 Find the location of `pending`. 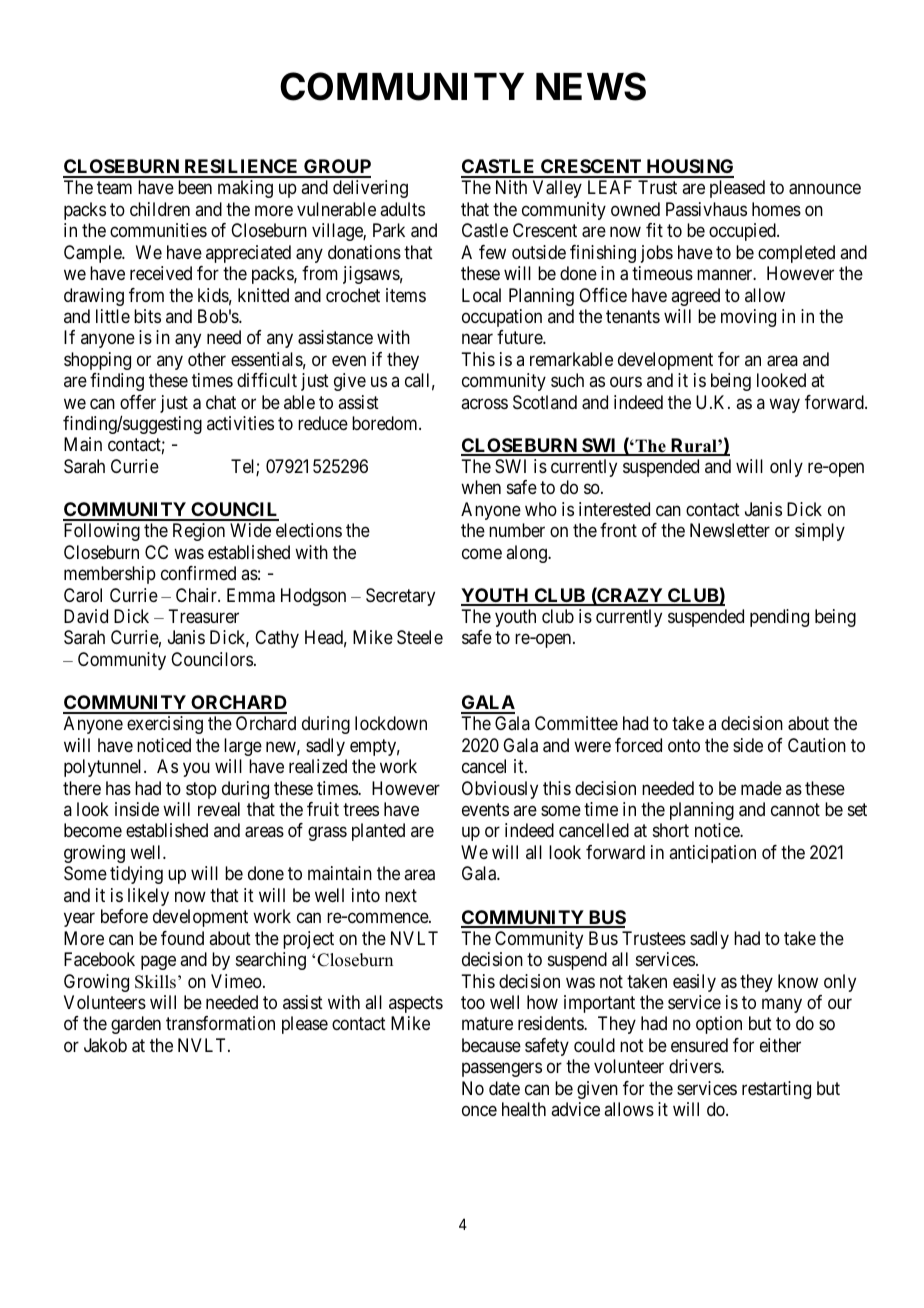

pending is located at coordinates (779, 618).
